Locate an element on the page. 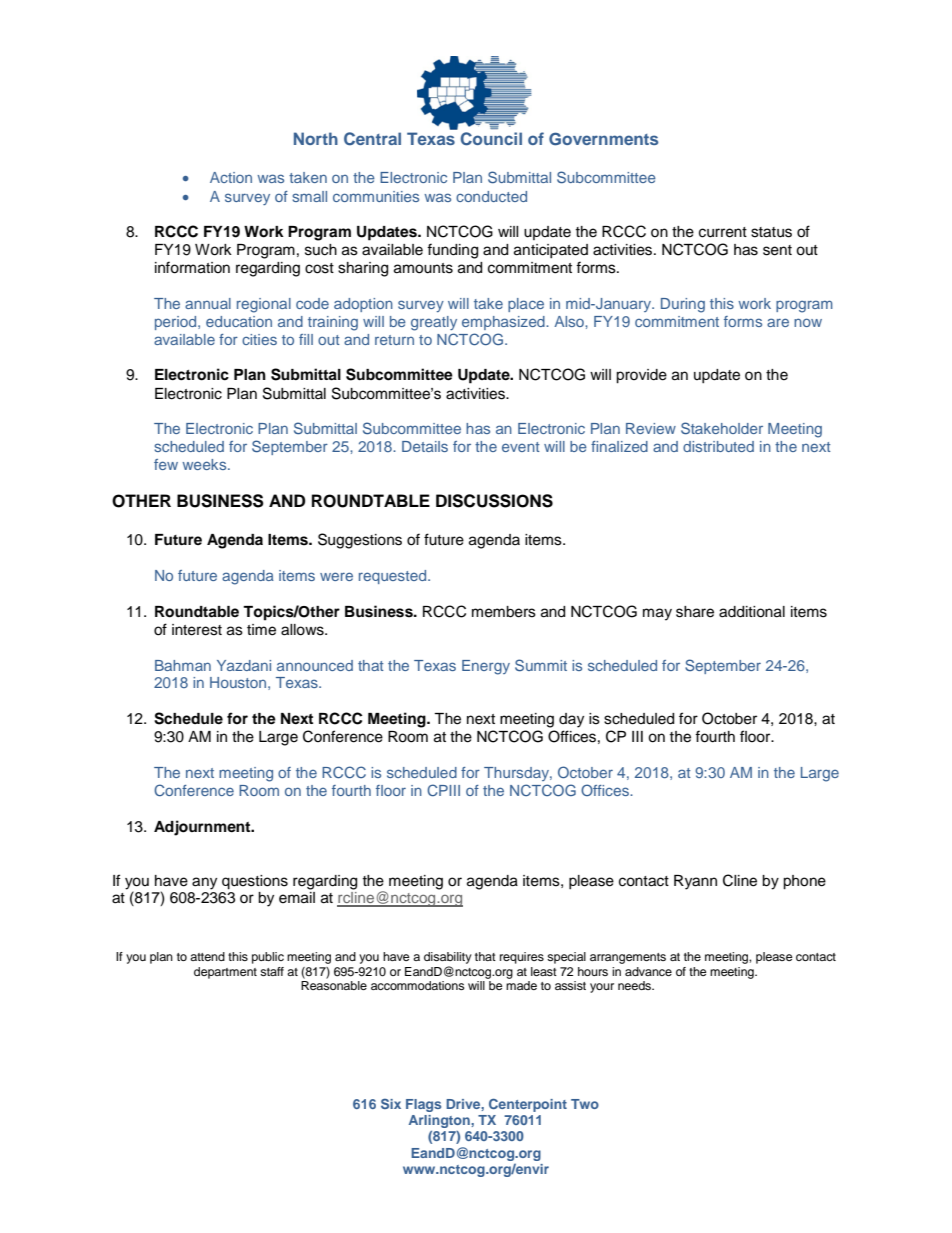 The image size is (952, 1233). additional is located at coordinates (752, 612).
